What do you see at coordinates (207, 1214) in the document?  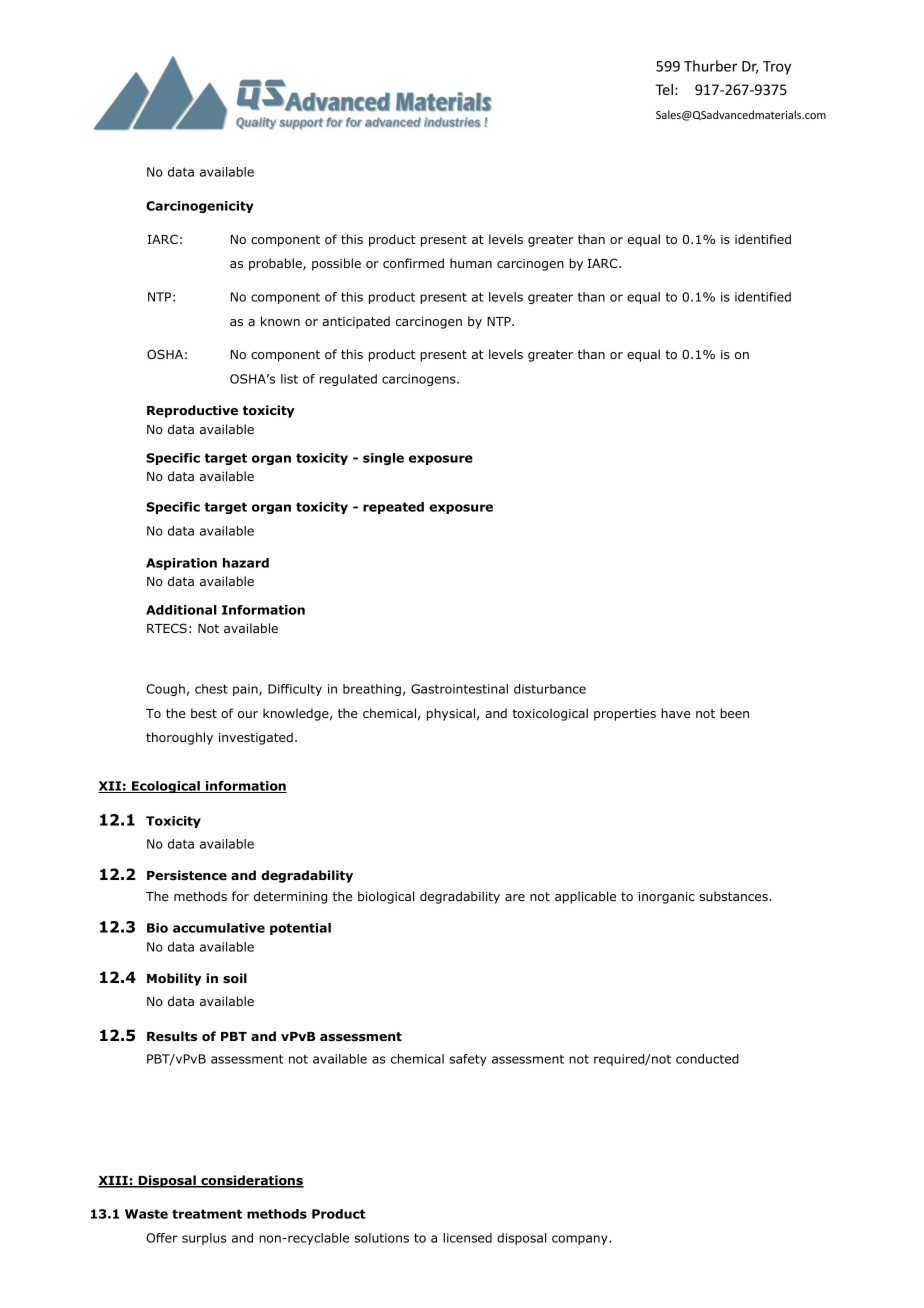 I see `treatment` at bounding box center [207, 1214].
